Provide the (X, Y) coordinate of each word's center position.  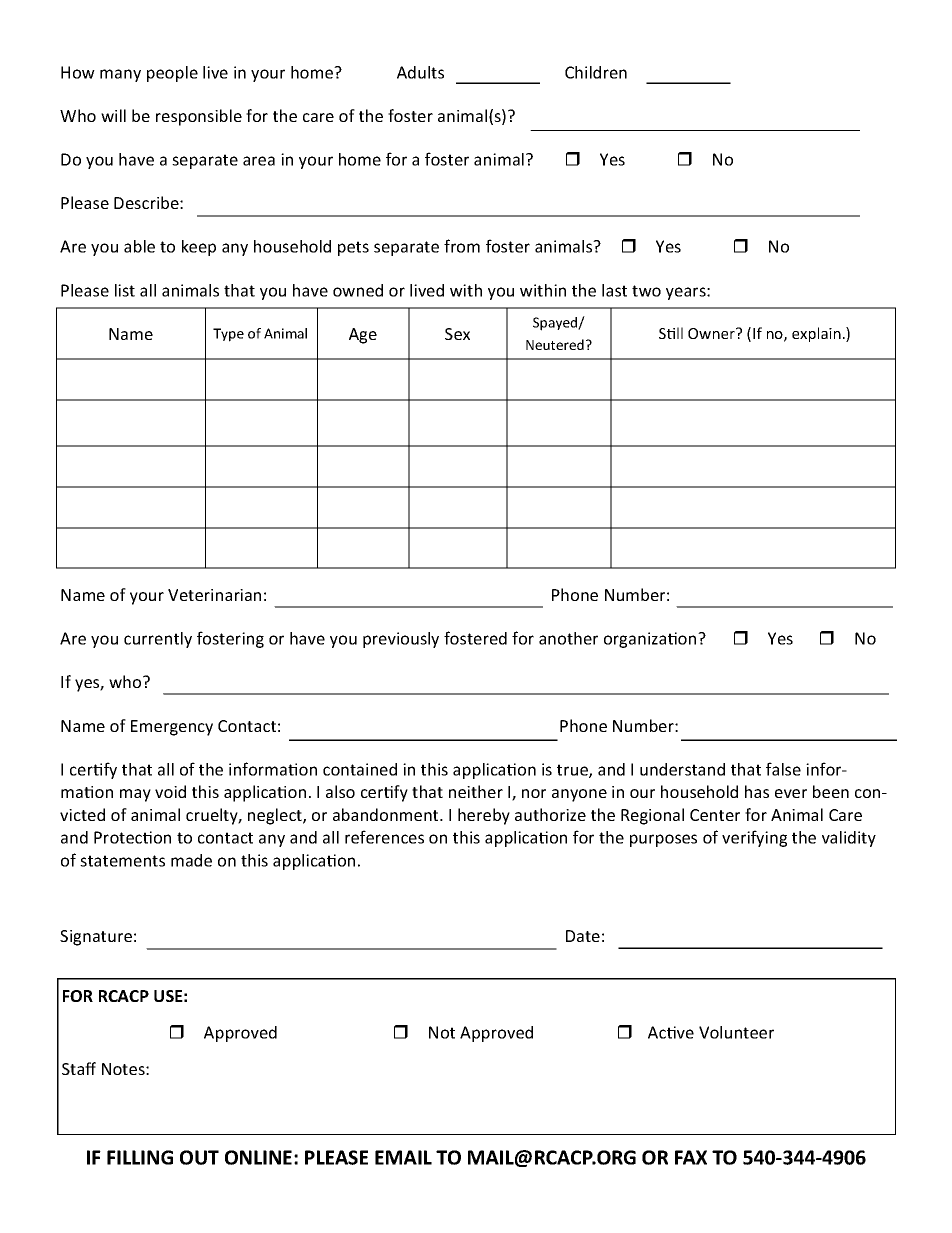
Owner (712, 333)
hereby (484, 816)
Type (228, 335)
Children (596, 72)
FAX (691, 1157)
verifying (754, 838)
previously (401, 640)
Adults (420, 72)
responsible (199, 117)
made (191, 860)
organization (651, 640)
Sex (457, 334)
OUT (199, 1157)
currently (158, 640)
